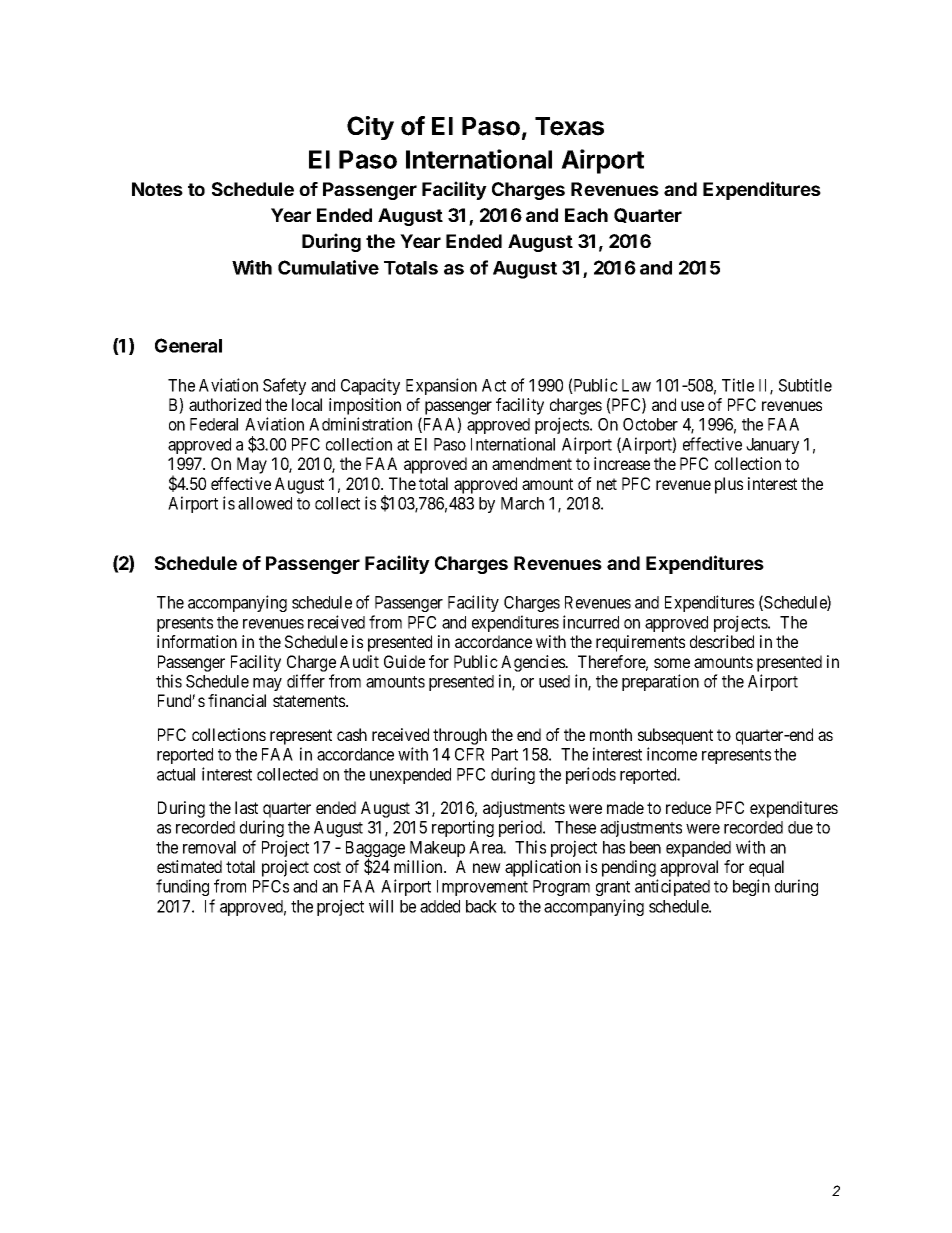  I want to click on Each, so click(586, 215).
